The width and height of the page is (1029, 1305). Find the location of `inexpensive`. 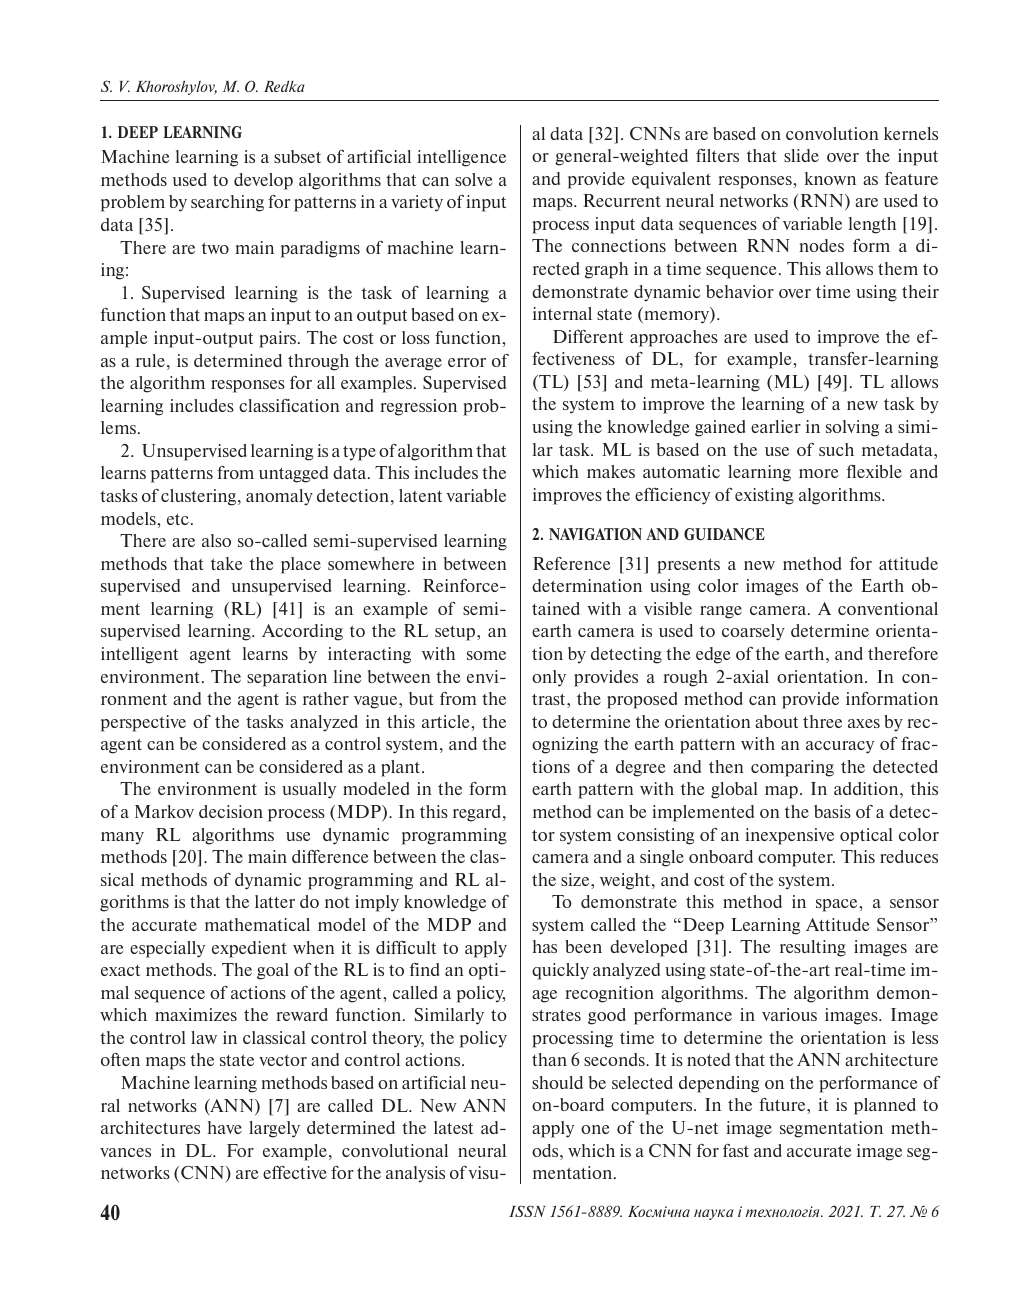

inexpensive is located at coordinates (789, 836).
